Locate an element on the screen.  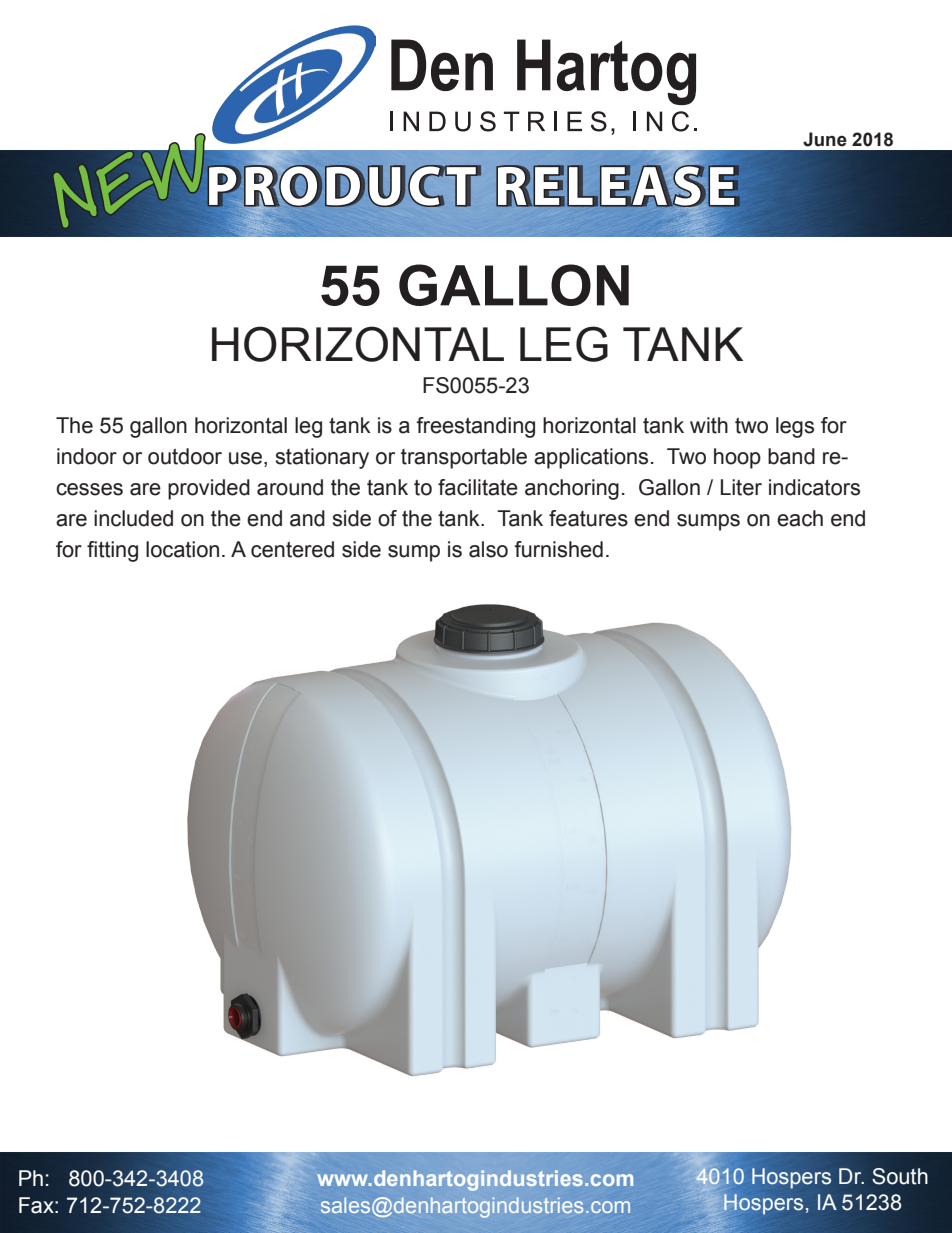
South is located at coordinates (900, 1176).
